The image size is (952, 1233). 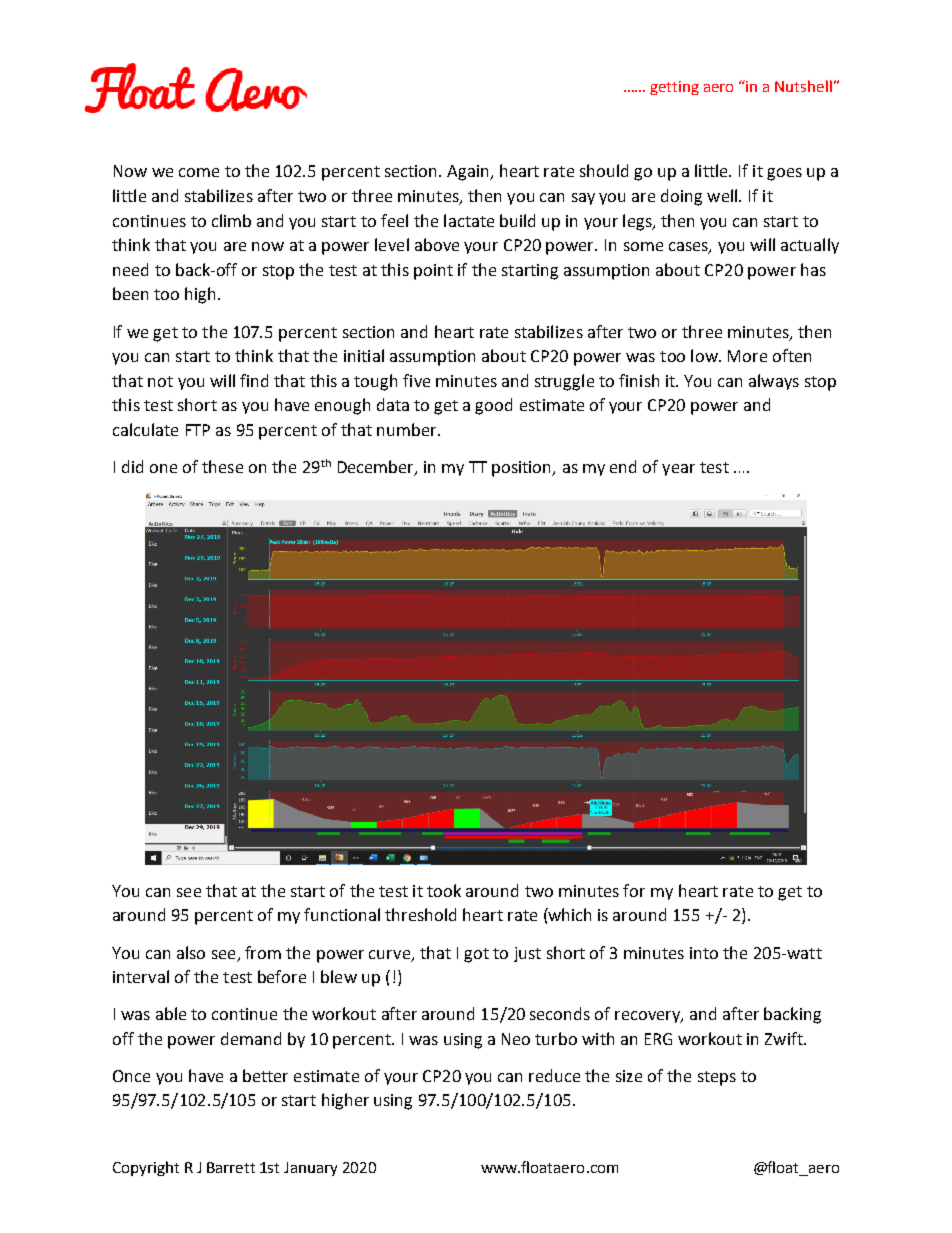 I want to click on come, so click(x=199, y=172).
